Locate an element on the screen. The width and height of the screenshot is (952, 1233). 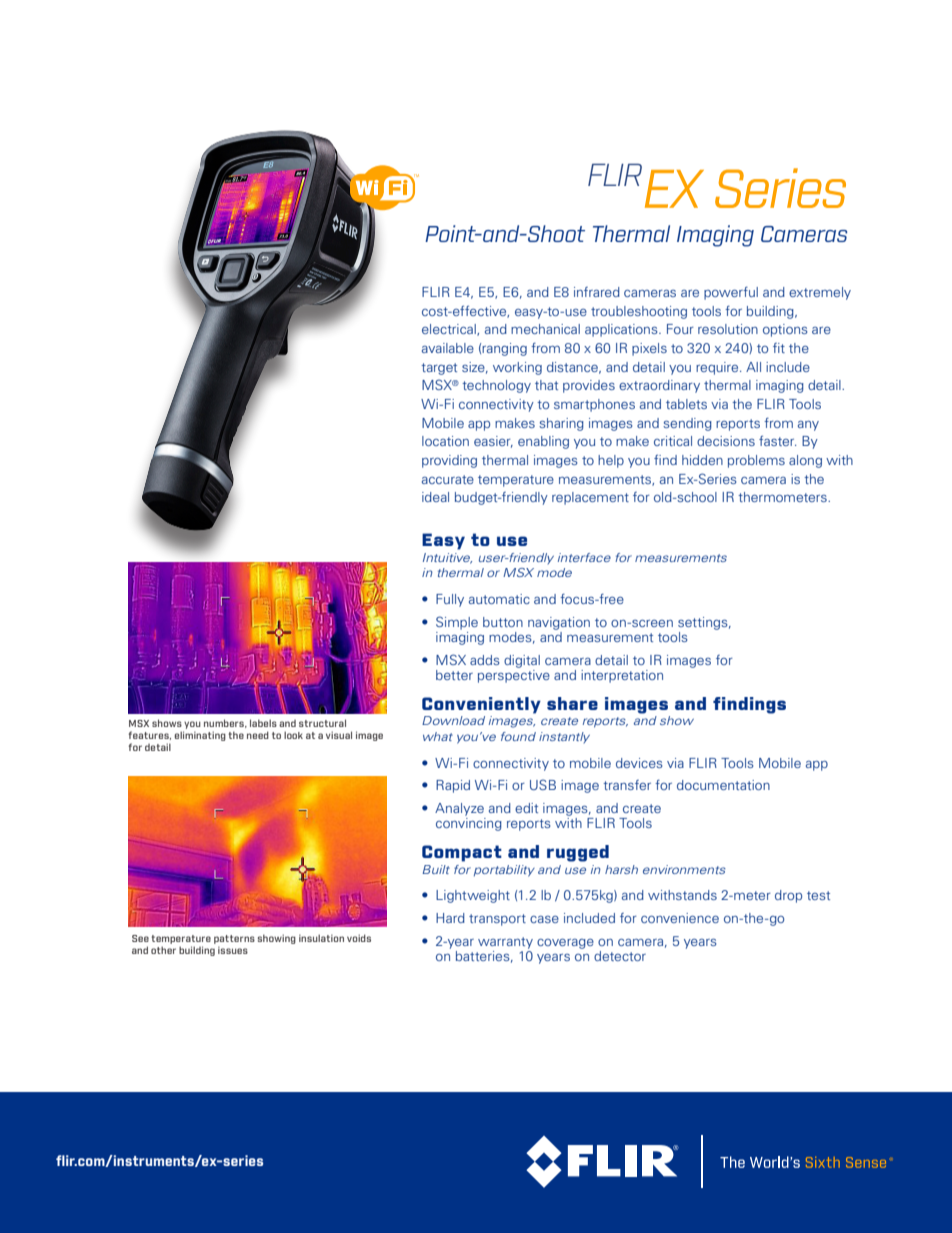
providing is located at coordinates (449, 461).
